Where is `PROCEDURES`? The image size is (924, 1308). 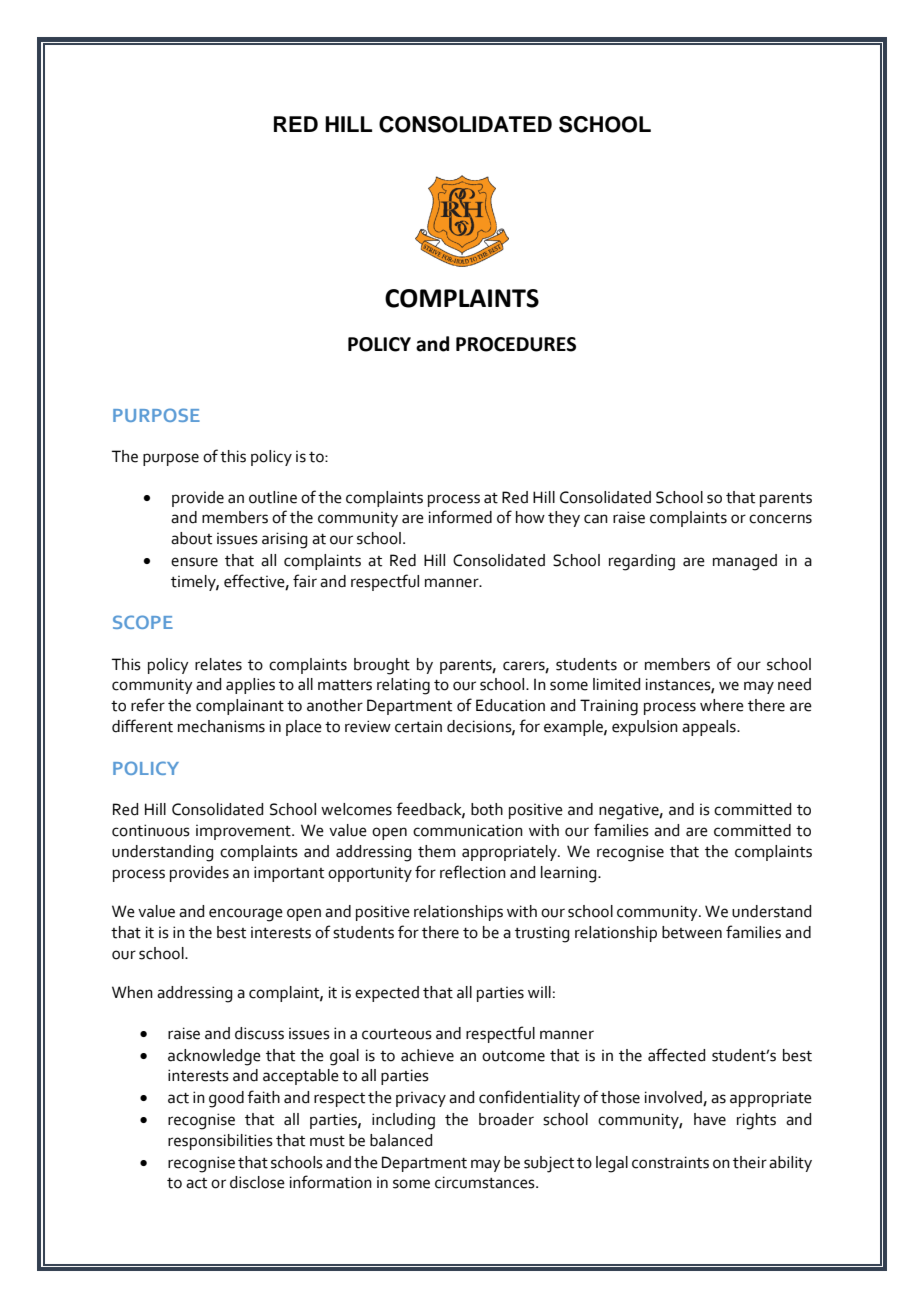 PROCEDURES is located at coordinates (516, 344).
